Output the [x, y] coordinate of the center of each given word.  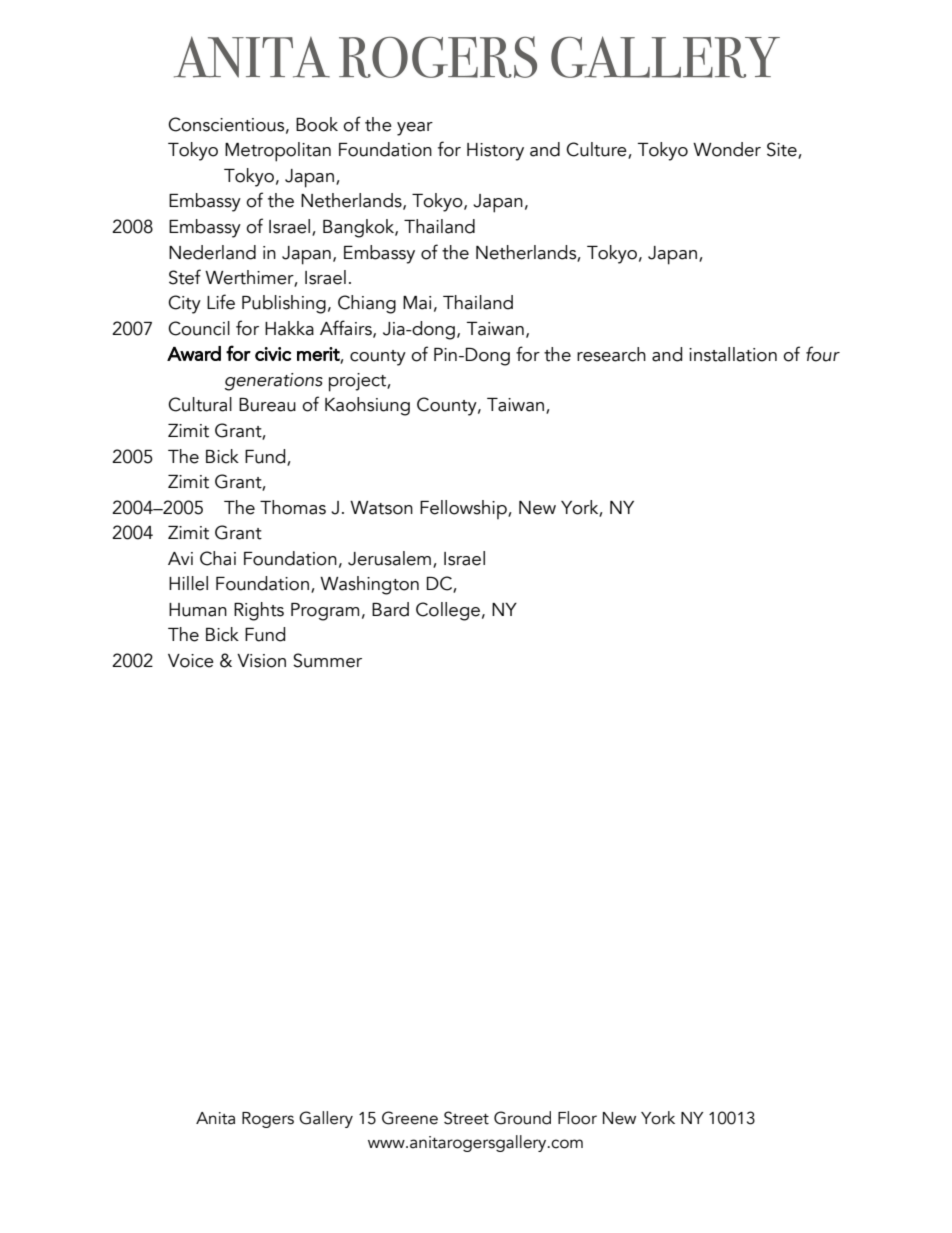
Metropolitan [278, 152]
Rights [259, 611]
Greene [410, 1118]
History [495, 152]
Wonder [727, 149]
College [448, 611]
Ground [522, 1118]
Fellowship [464, 509]
